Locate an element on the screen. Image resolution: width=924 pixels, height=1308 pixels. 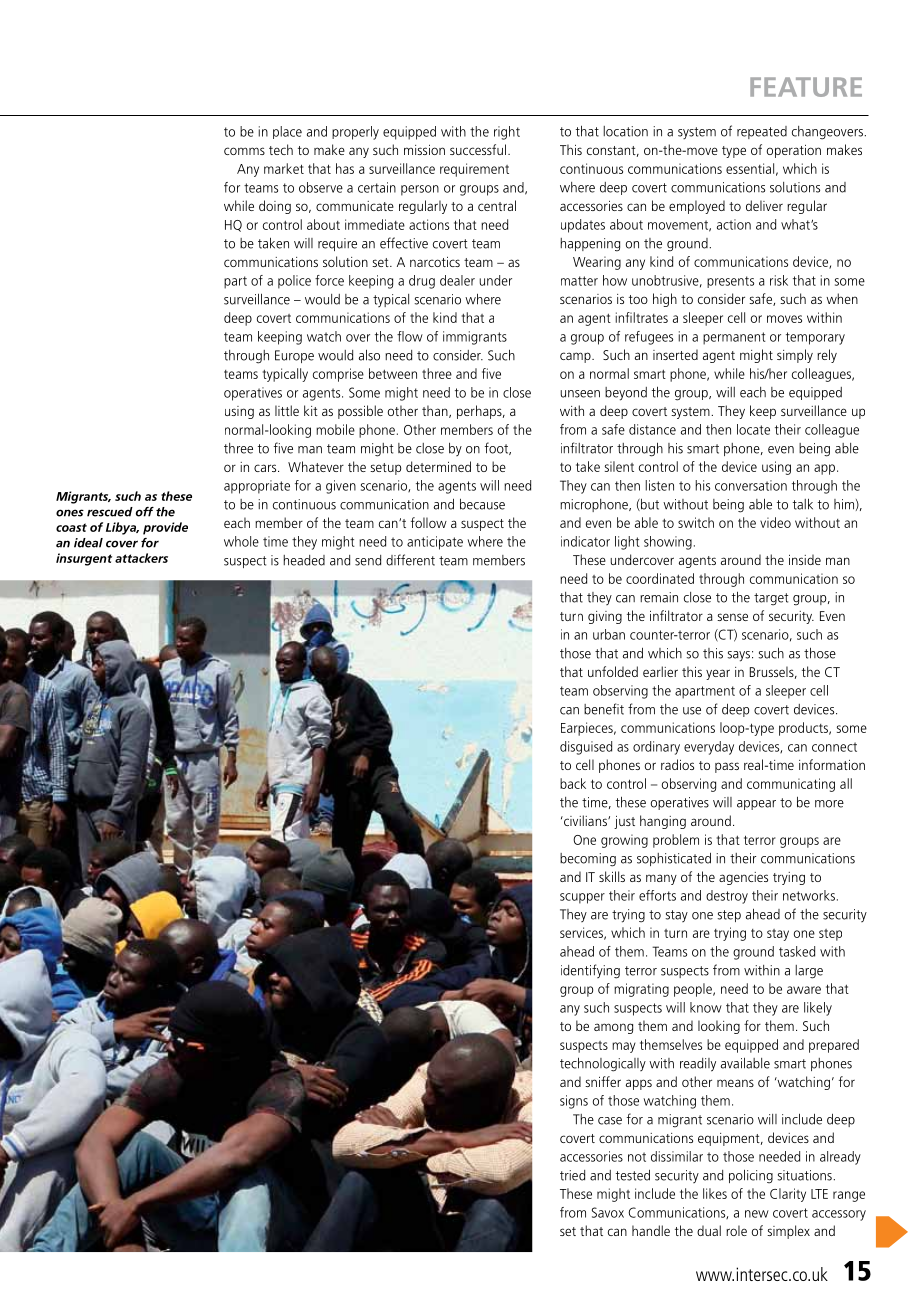
locate is located at coordinates (753, 429).
